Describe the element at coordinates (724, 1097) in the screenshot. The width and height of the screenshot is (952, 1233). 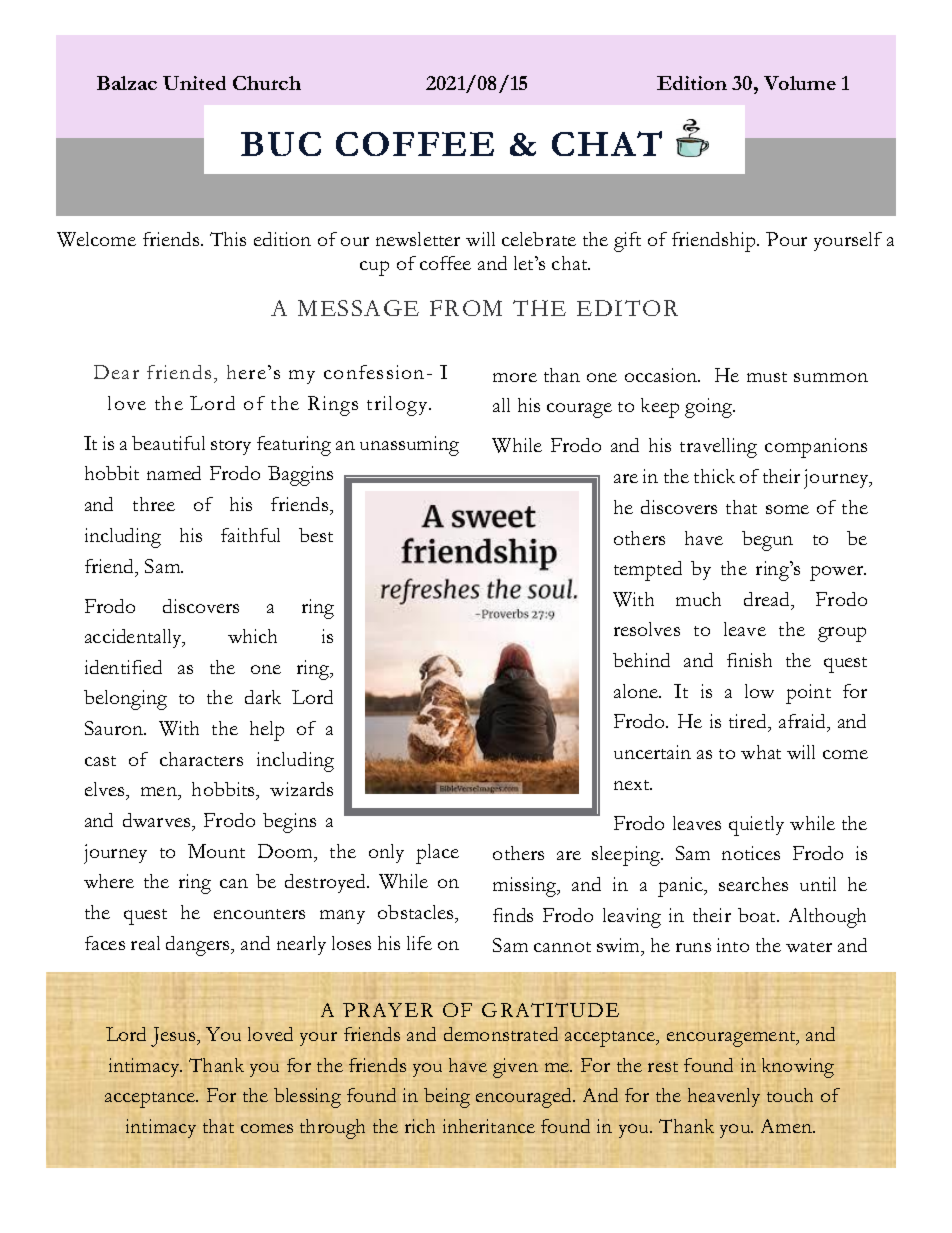
I see `heavenly` at that location.
